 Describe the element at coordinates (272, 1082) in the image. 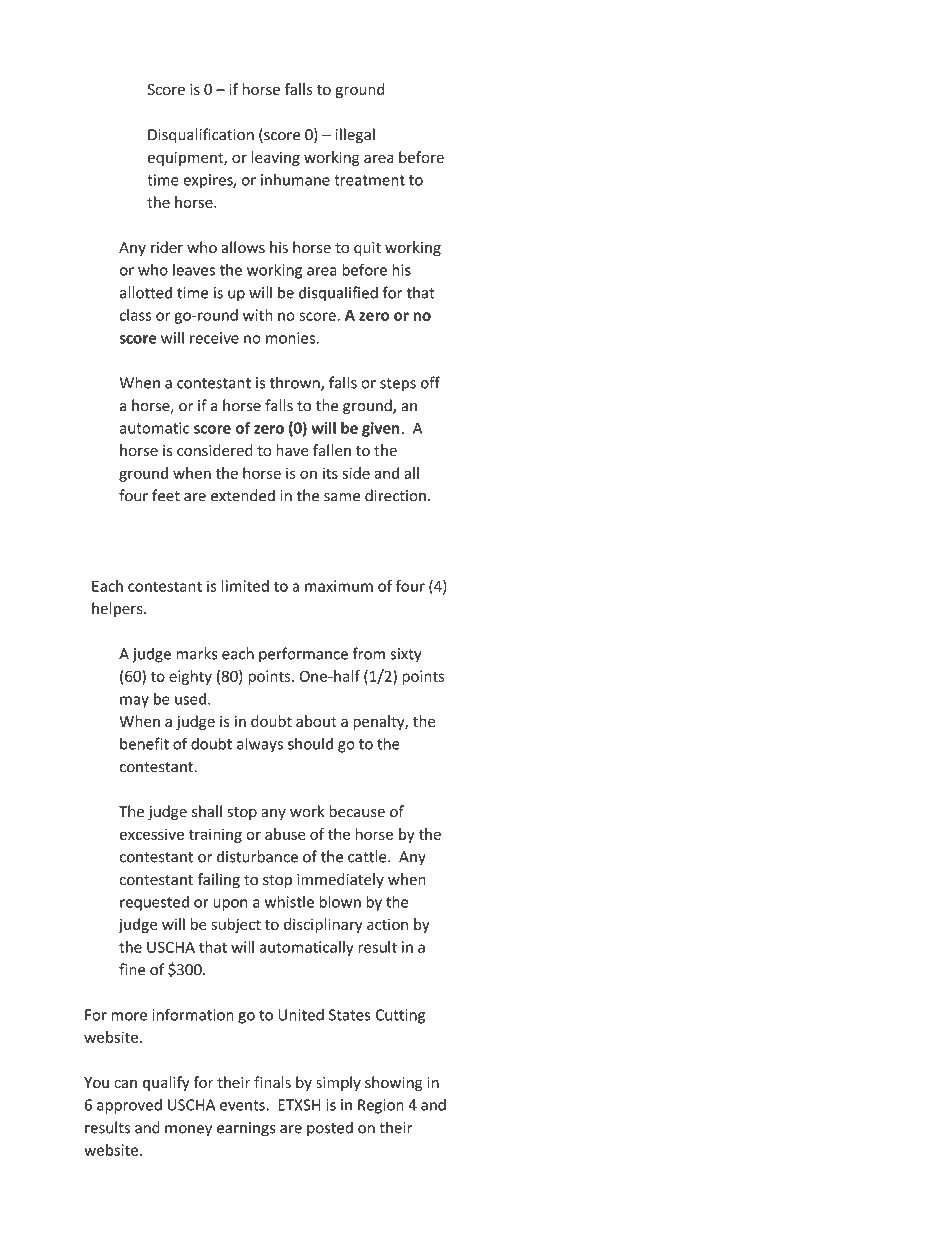

I see `finals` at that location.
